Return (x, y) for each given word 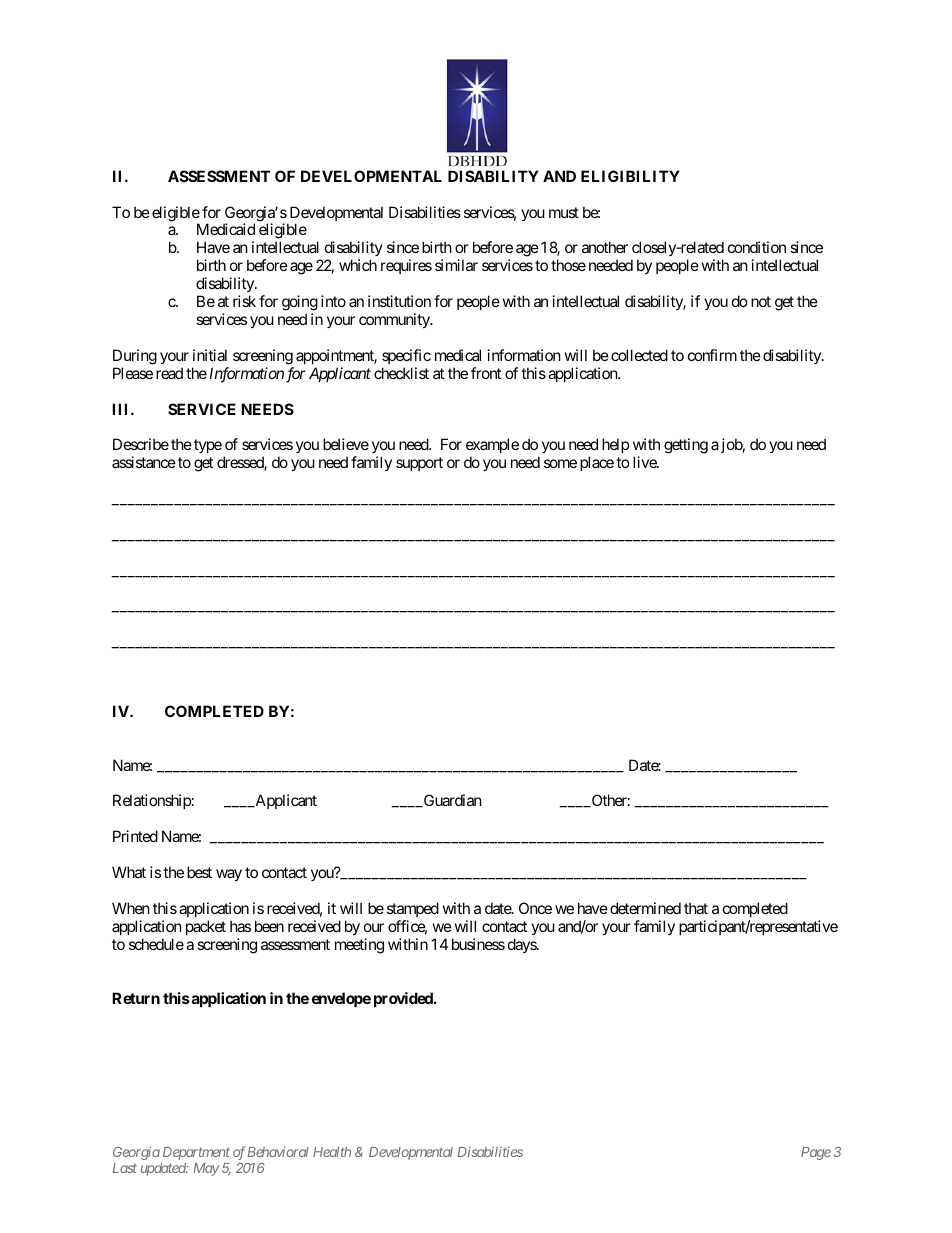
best (199, 872)
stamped (413, 909)
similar (456, 265)
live (645, 462)
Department (196, 1153)
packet (206, 927)
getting (686, 446)
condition (757, 247)
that (696, 908)
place (597, 463)
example (492, 447)
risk (244, 301)
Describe (141, 444)
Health (332, 1152)
